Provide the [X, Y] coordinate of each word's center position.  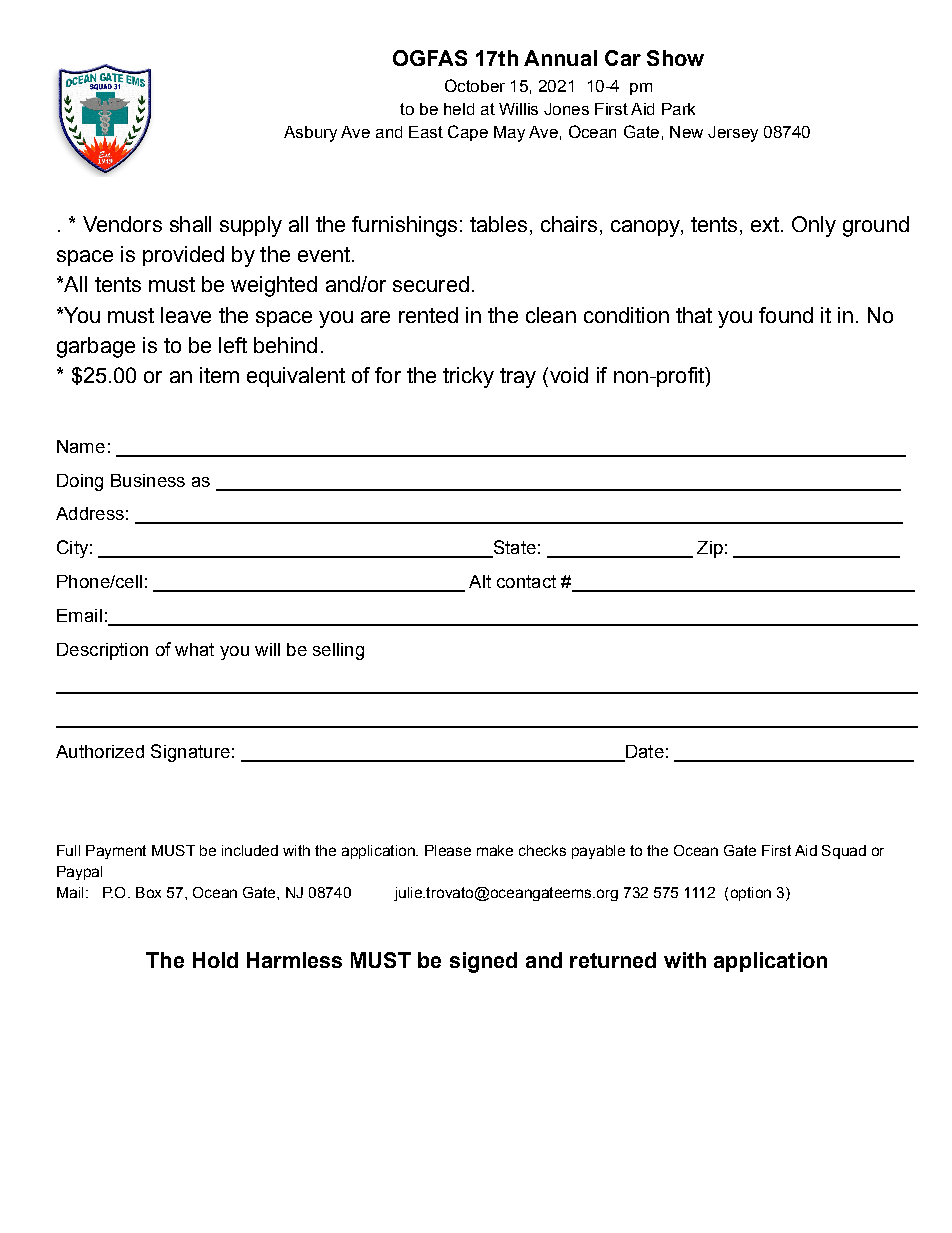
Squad [844, 852]
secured [431, 284]
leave [186, 315]
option [751, 894]
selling [338, 651]
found [786, 315]
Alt [480, 581]
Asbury [310, 134]
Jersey [733, 134]
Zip [710, 549]
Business [148, 480]
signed [483, 962]
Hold [215, 960]
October [475, 85]
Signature [190, 753]
